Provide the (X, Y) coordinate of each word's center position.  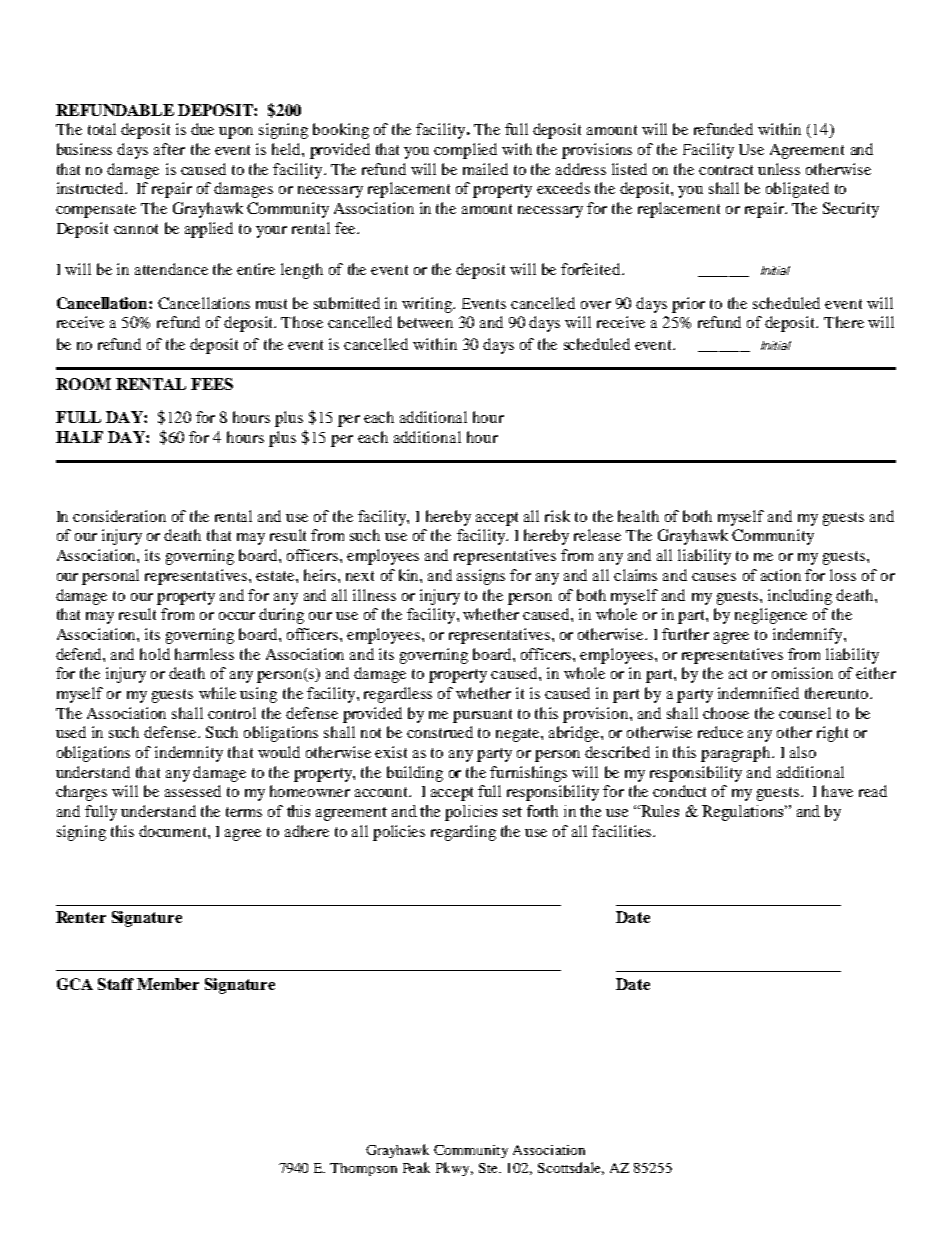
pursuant (482, 716)
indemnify (809, 636)
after (169, 149)
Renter (81, 917)
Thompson (363, 1169)
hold (155, 654)
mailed (485, 169)
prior (688, 305)
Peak (416, 1167)
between (425, 322)
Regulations (744, 813)
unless (779, 169)
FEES (212, 384)
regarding (463, 833)
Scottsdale (571, 1168)
